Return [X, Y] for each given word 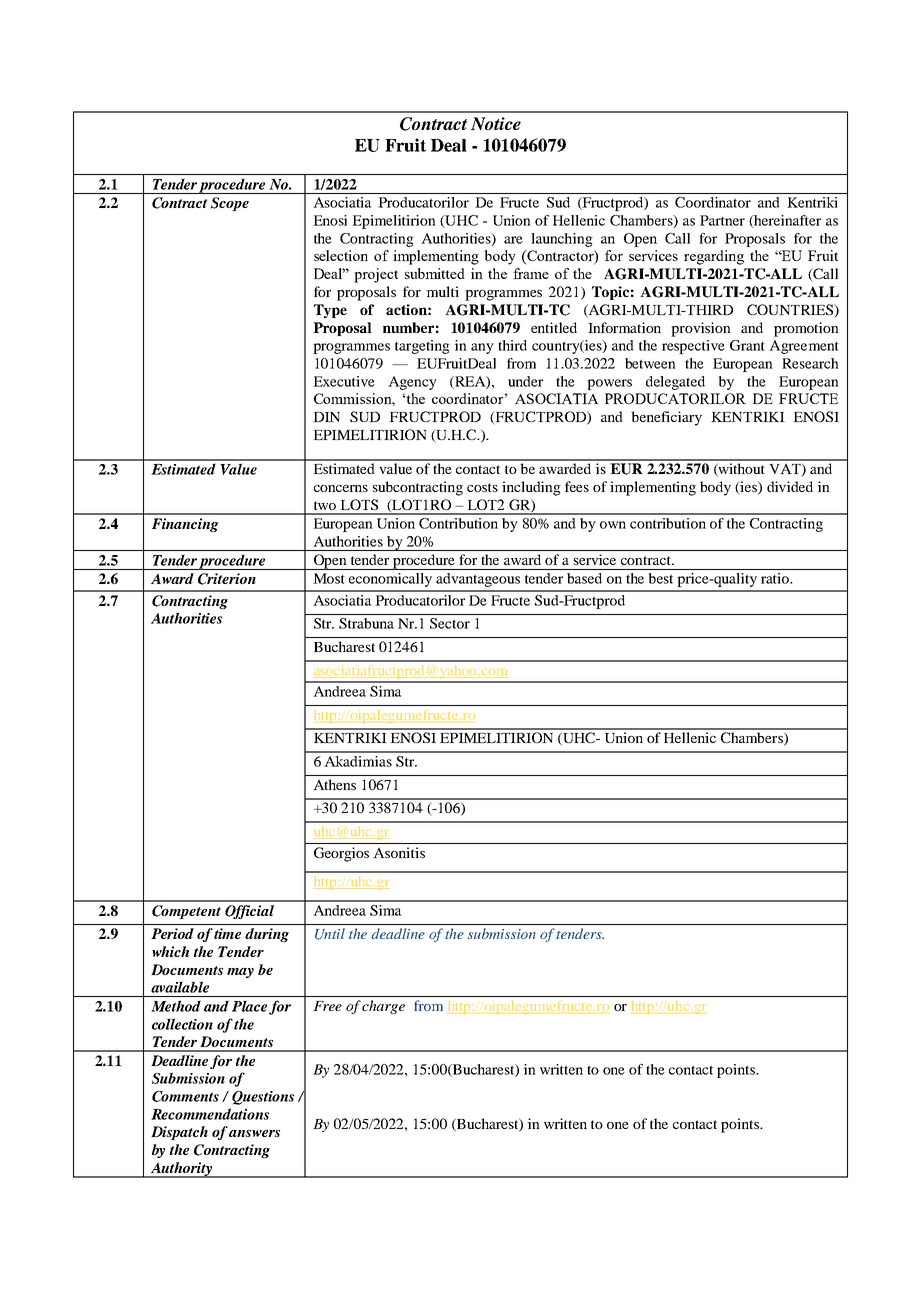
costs [482, 487]
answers [254, 1133]
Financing [185, 525]
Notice [496, 124]
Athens [335, 784]
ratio [776, 578]
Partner [722, 220]
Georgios [341, 854]
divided [790, 486]
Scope [230, 204]
